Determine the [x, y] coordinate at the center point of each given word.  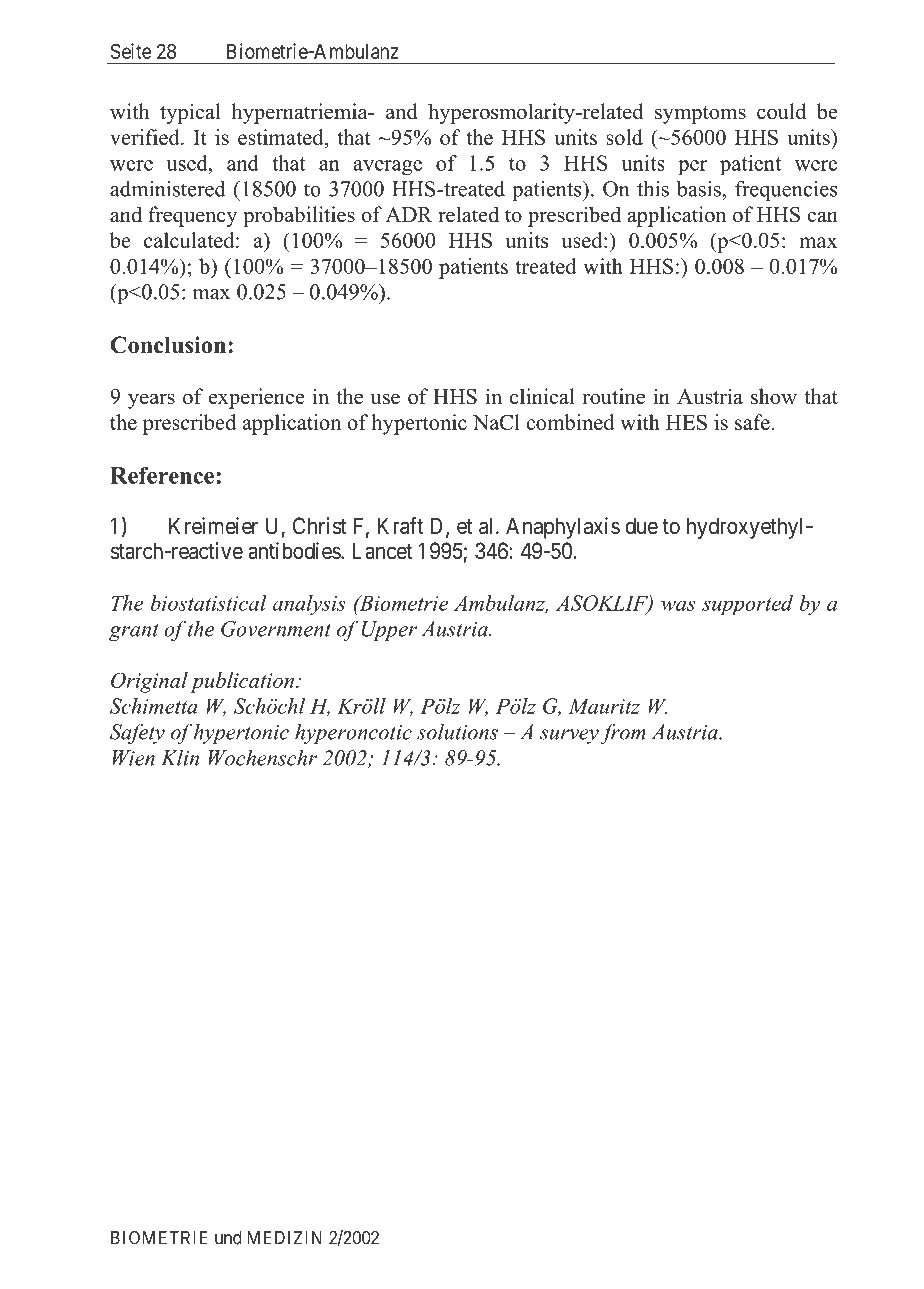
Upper [389, 631]
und [228, 1238]
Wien [133, 758]
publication [242, 682]
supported [747, 605]
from [623, 733]
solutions [457, 732]
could [781, 111]
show [774, 396]
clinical [542, 396]
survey [569, 736]
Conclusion [168, 345]
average [388, 168]
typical [190, 113]
